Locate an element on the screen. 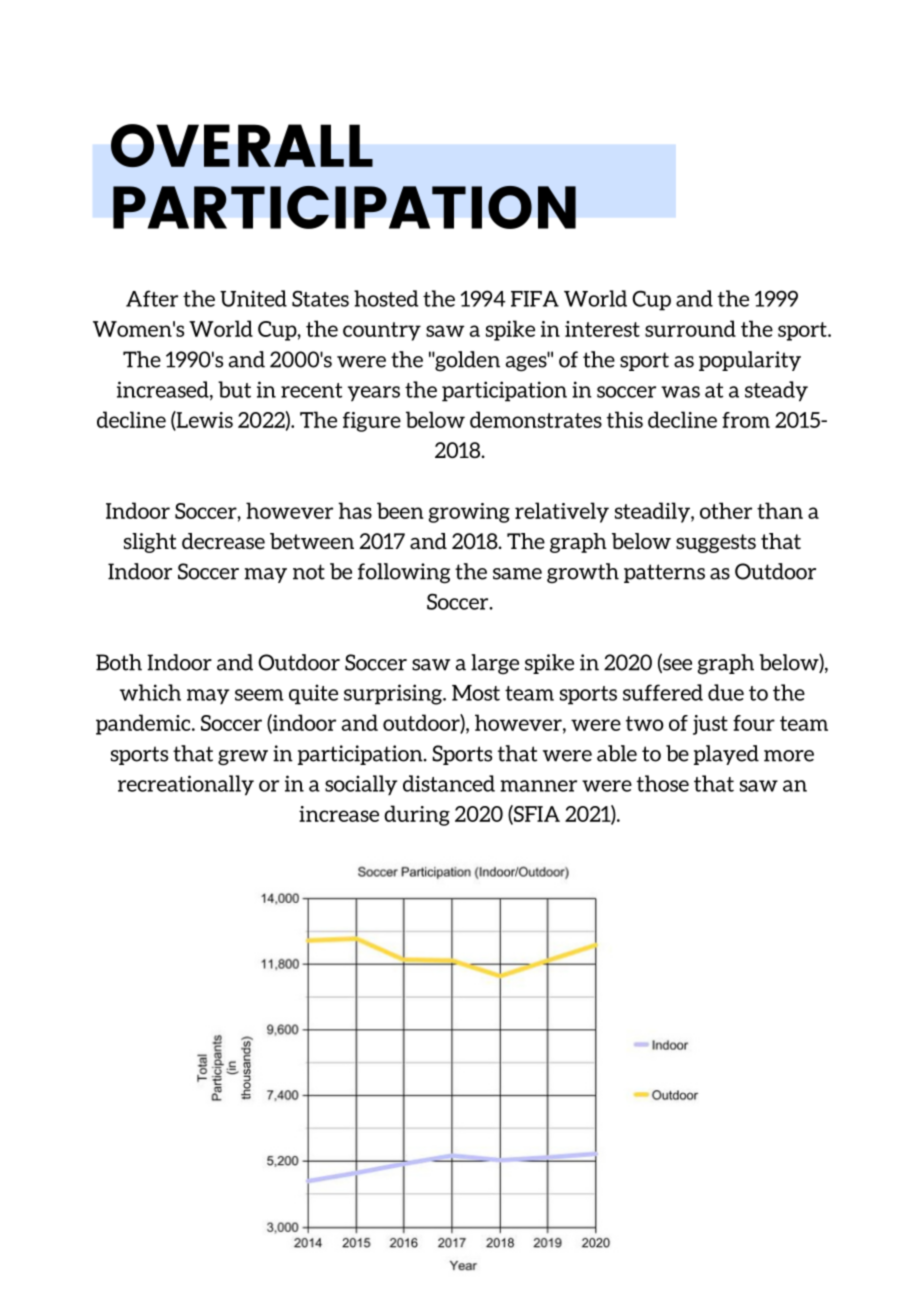  those is located at coordinates (662, 783).
